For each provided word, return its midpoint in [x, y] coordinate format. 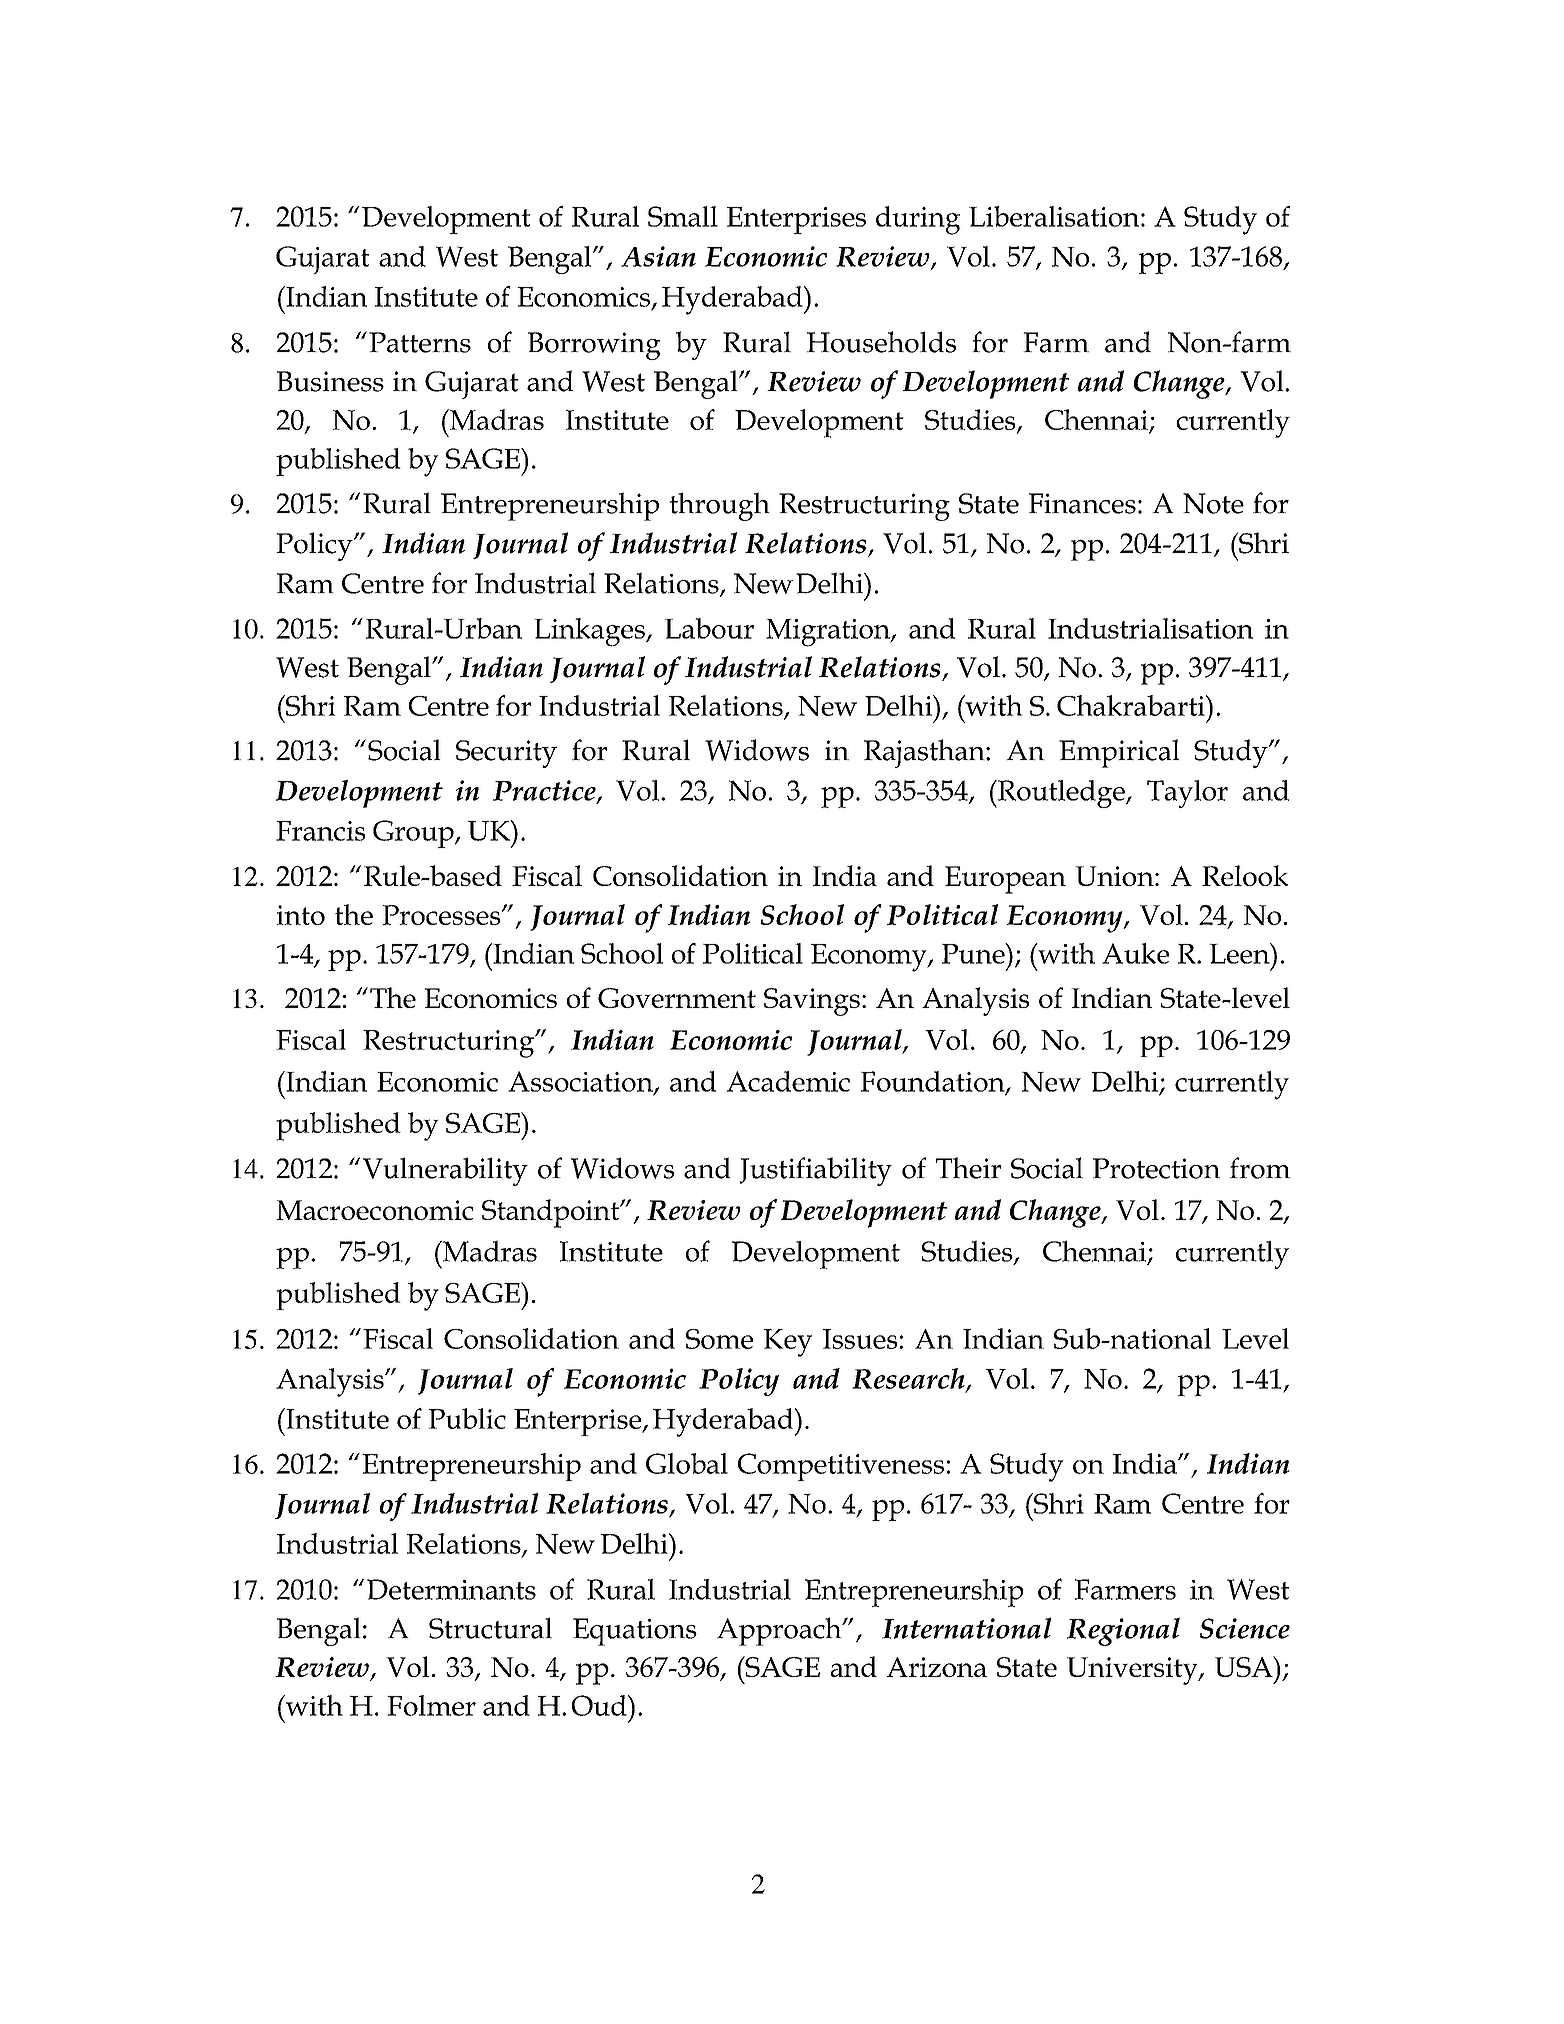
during [918, 220]
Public [467, 1418]
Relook [1245, 875]
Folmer [431, 1705]
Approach [780, 1631]
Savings [812, 1002]
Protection [1156, 1168]
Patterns [420, 342]
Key [788, 1343]
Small [683, 216]
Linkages [590, 632]
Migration [829, 633]
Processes [442, 915]
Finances [1082, 503]
